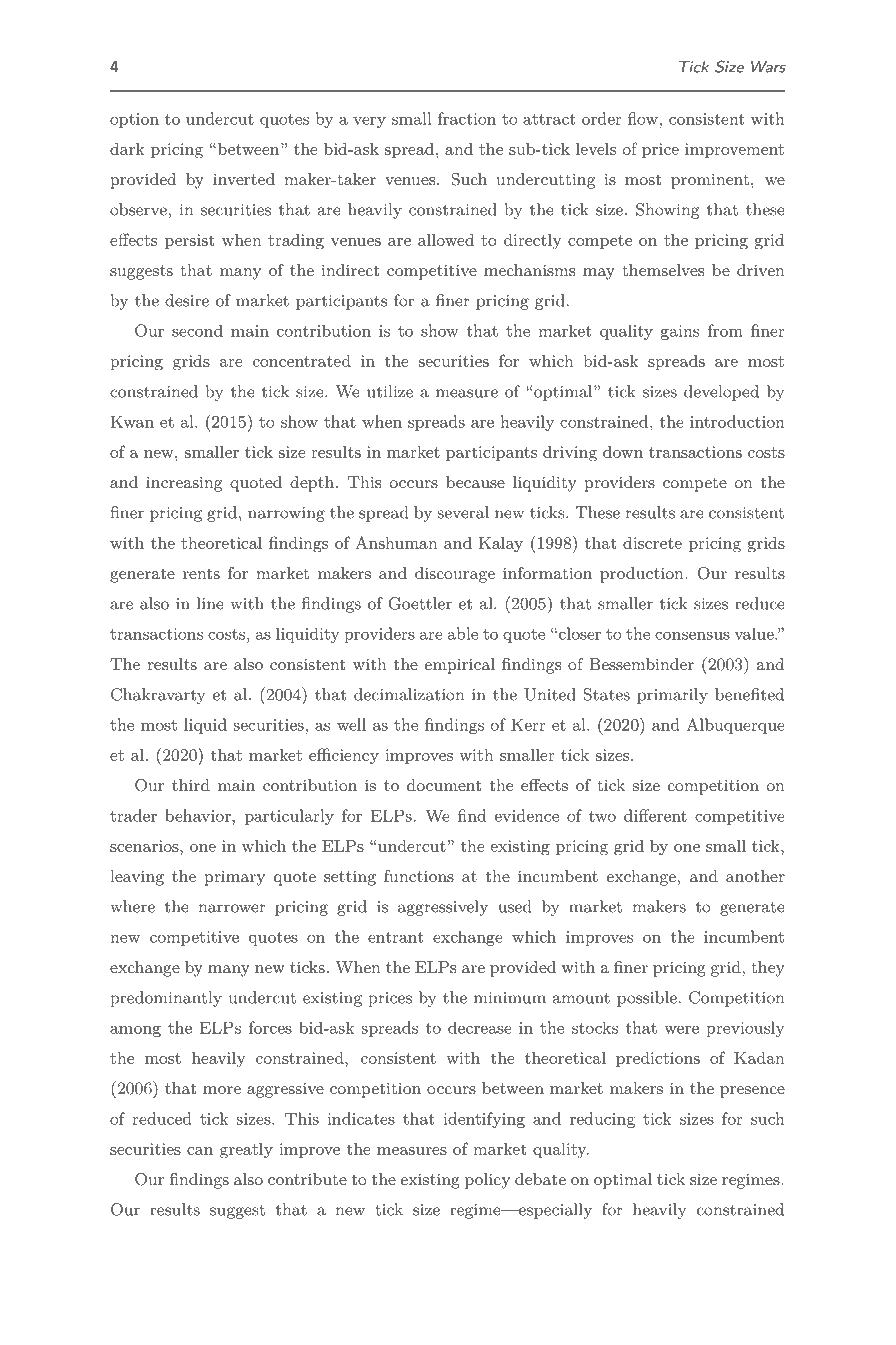 Image resolution: width=896 pixels, height=1345 pixels. Describe the element at coordinates (134, 120) in the screenshot. I see `option` at that location.
